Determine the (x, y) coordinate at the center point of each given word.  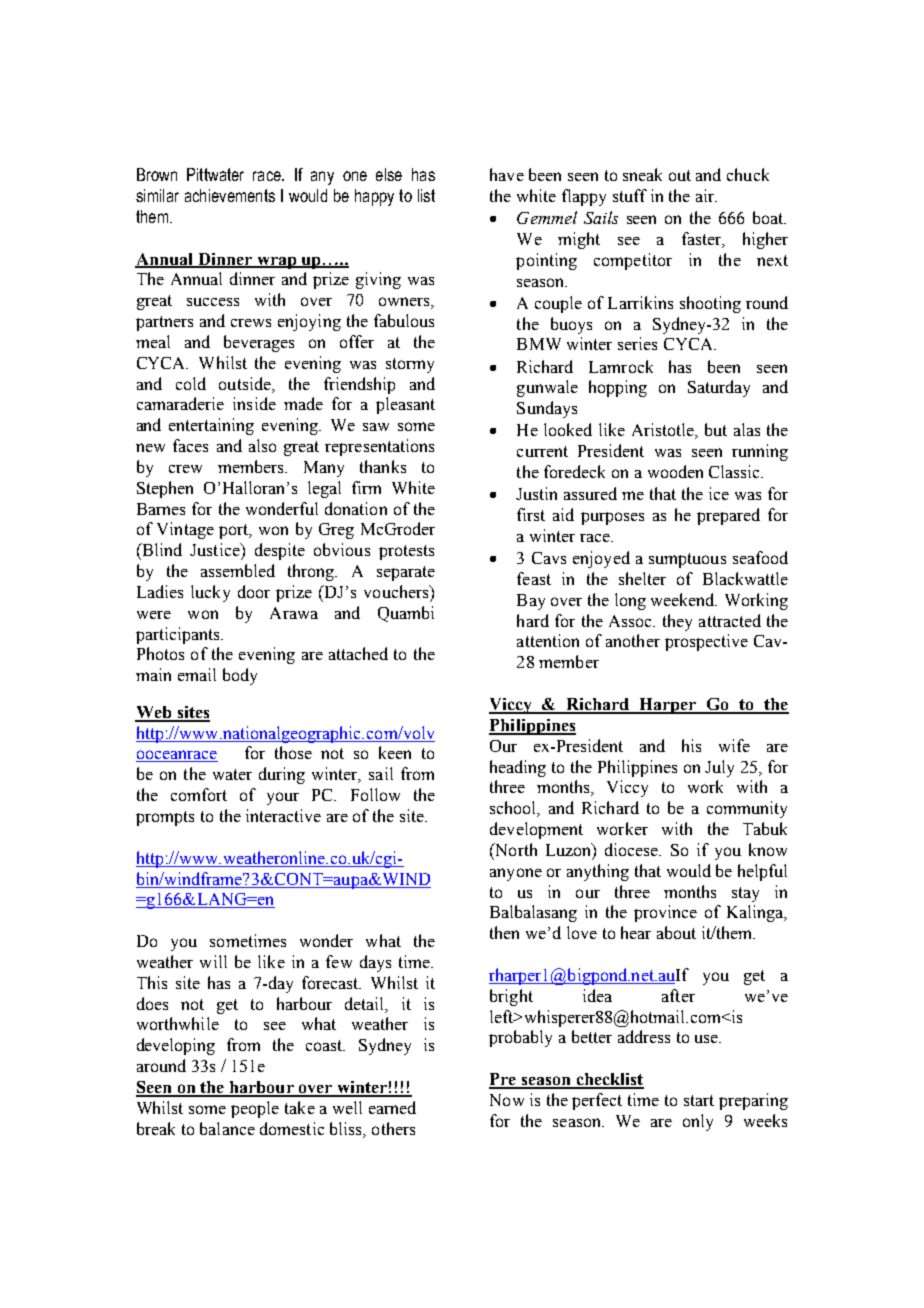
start (699, 1100)
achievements (230, 195)
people (255, 1109)
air (706, 195)
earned (392, 1107)
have (507, 174)
